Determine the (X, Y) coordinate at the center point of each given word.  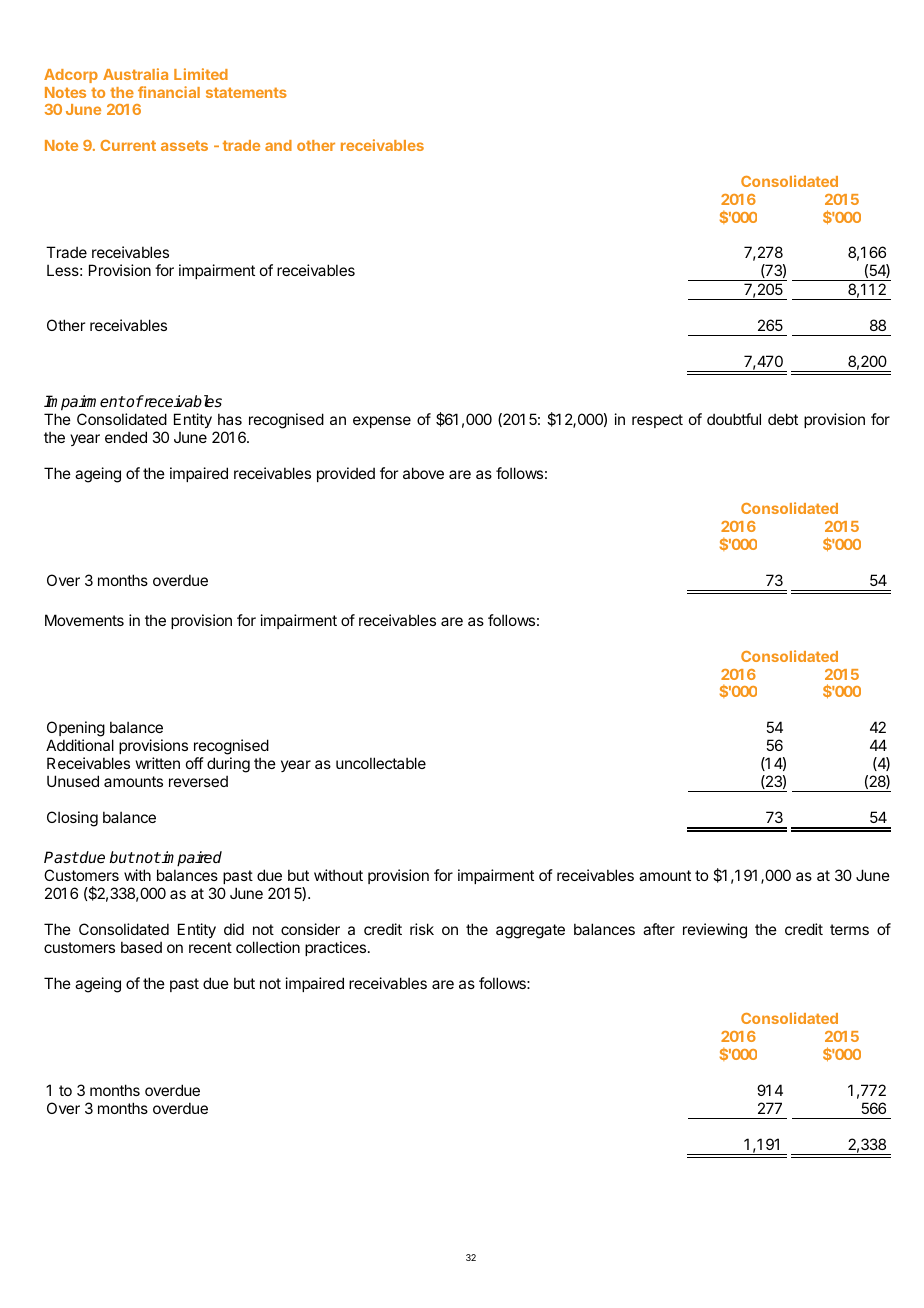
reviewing (715, 931)
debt (783, 419)
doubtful (734, 419)
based (141, 947)
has (230, 419)
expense (382, 422)
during (228, 766)
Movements (84, 620)
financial (169, 92)
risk (422, 929)
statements (246, 92)
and (278, 145)
